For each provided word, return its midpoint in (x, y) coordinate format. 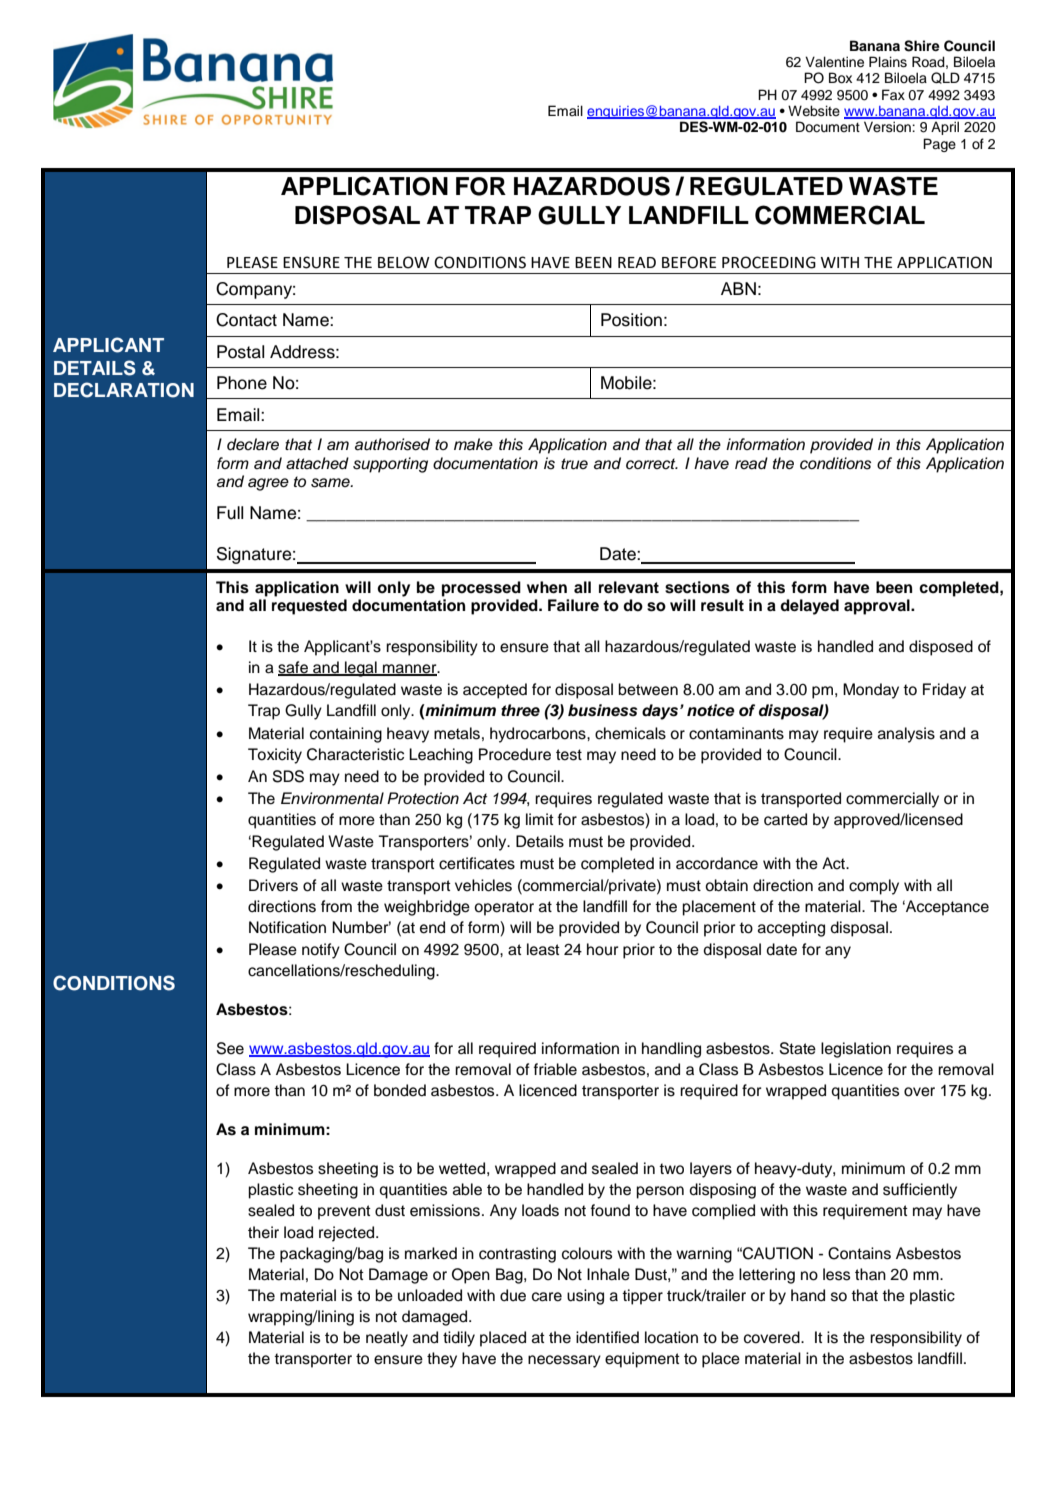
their (263, 1232)
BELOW (404, 262)
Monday (871, 691)
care (547, 1297)
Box (840, 78)
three (520, 710)
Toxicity (275, 756)
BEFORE (689, 262)
